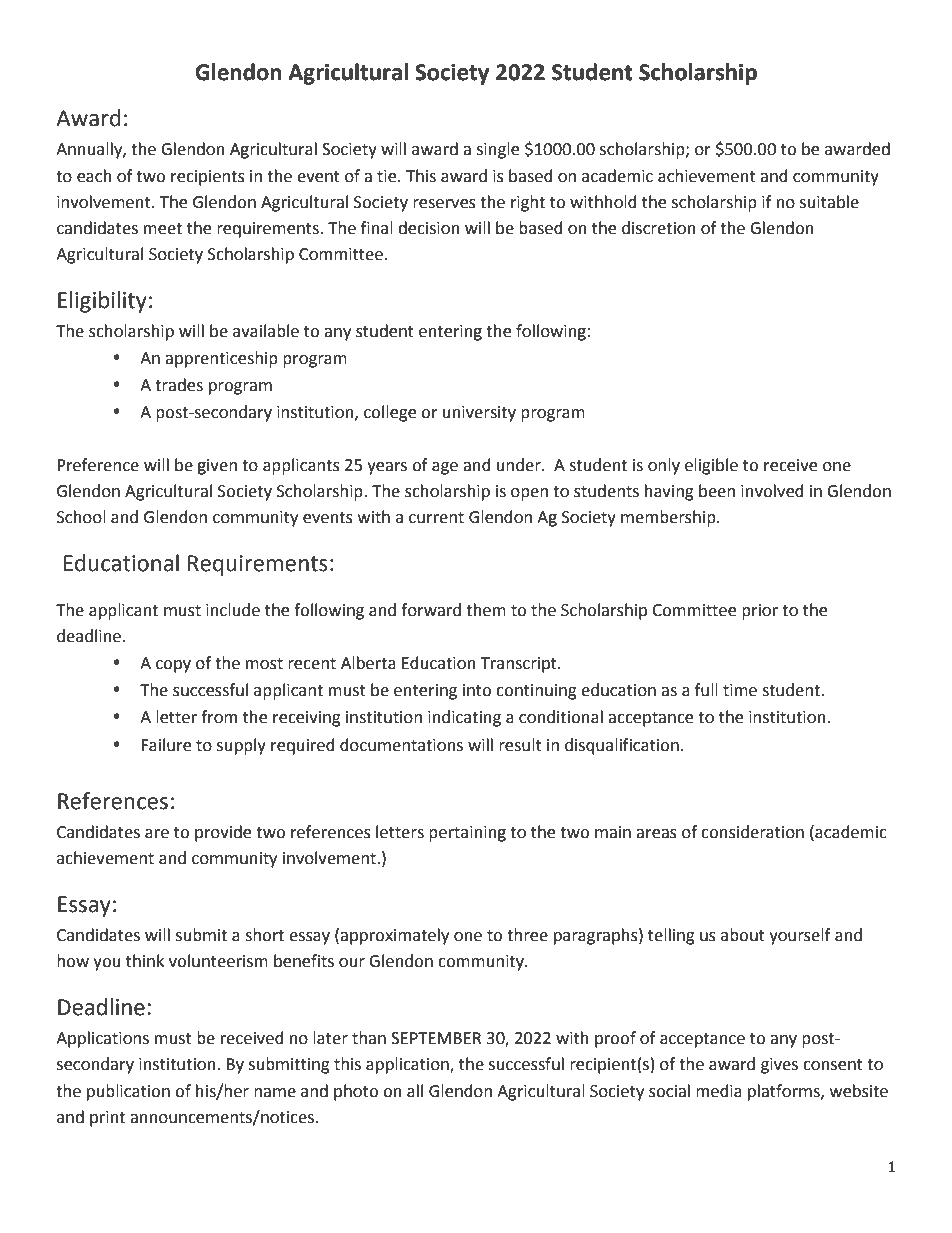  What do you see at coordinates (760, 612) in the image?
I see `prior` at bounding box center [760, 612].
